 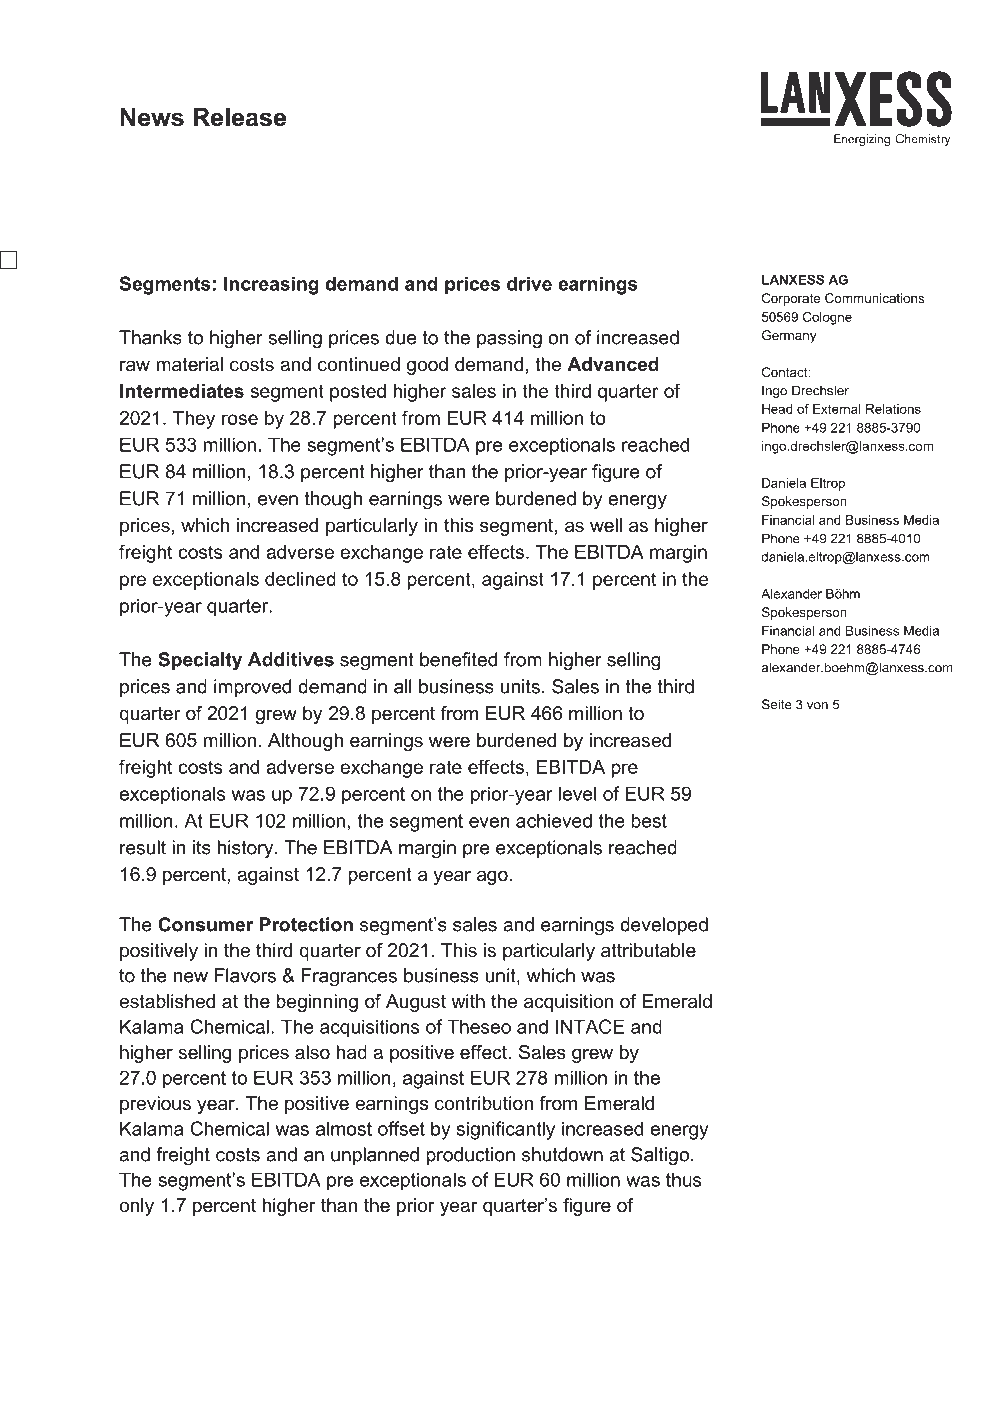 I want to click on Release, so click(x=240, y=117).
